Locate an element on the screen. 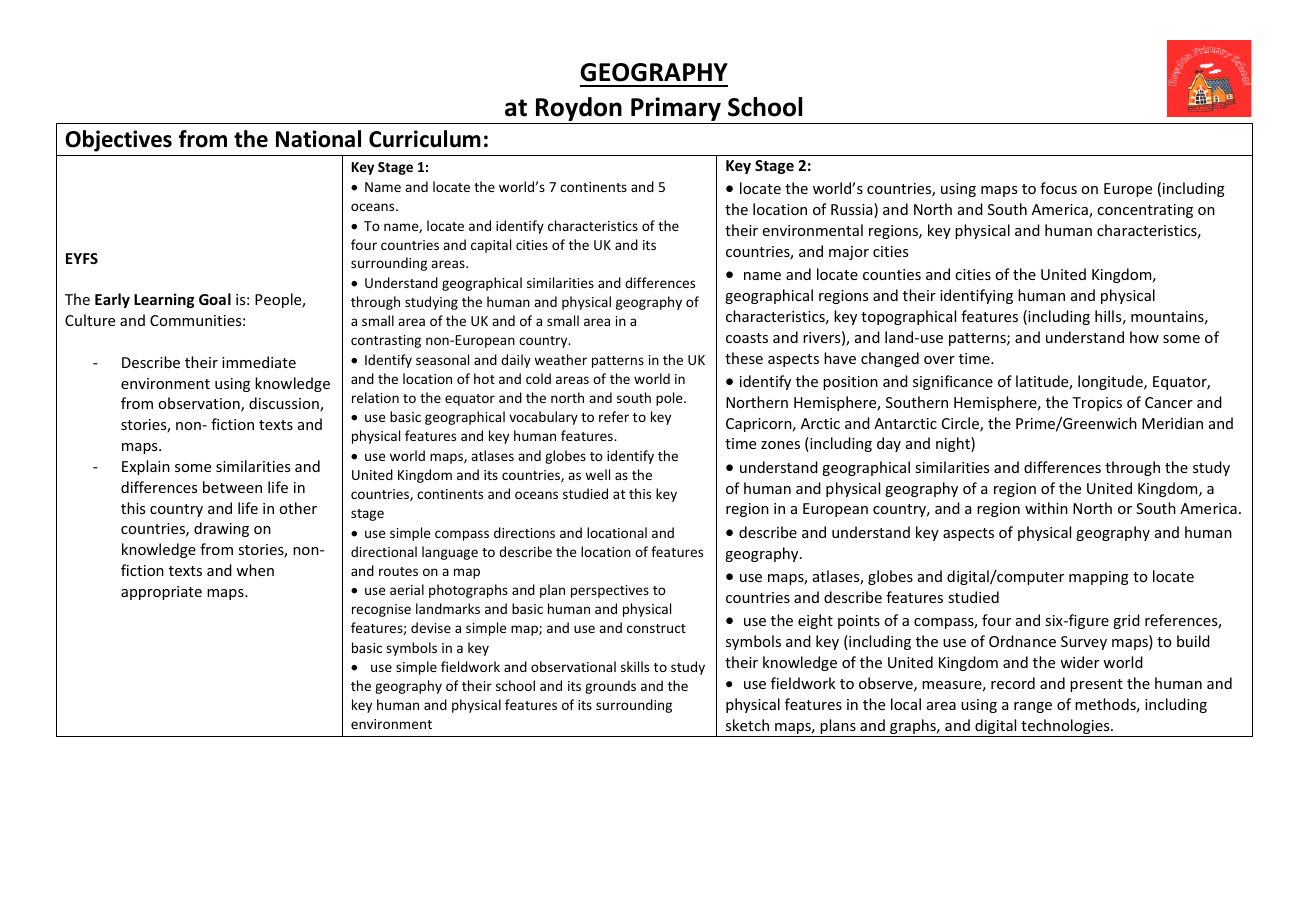 The height and width of the screenshot is (924, 1308). within is located at coordinates (1046, 508).
